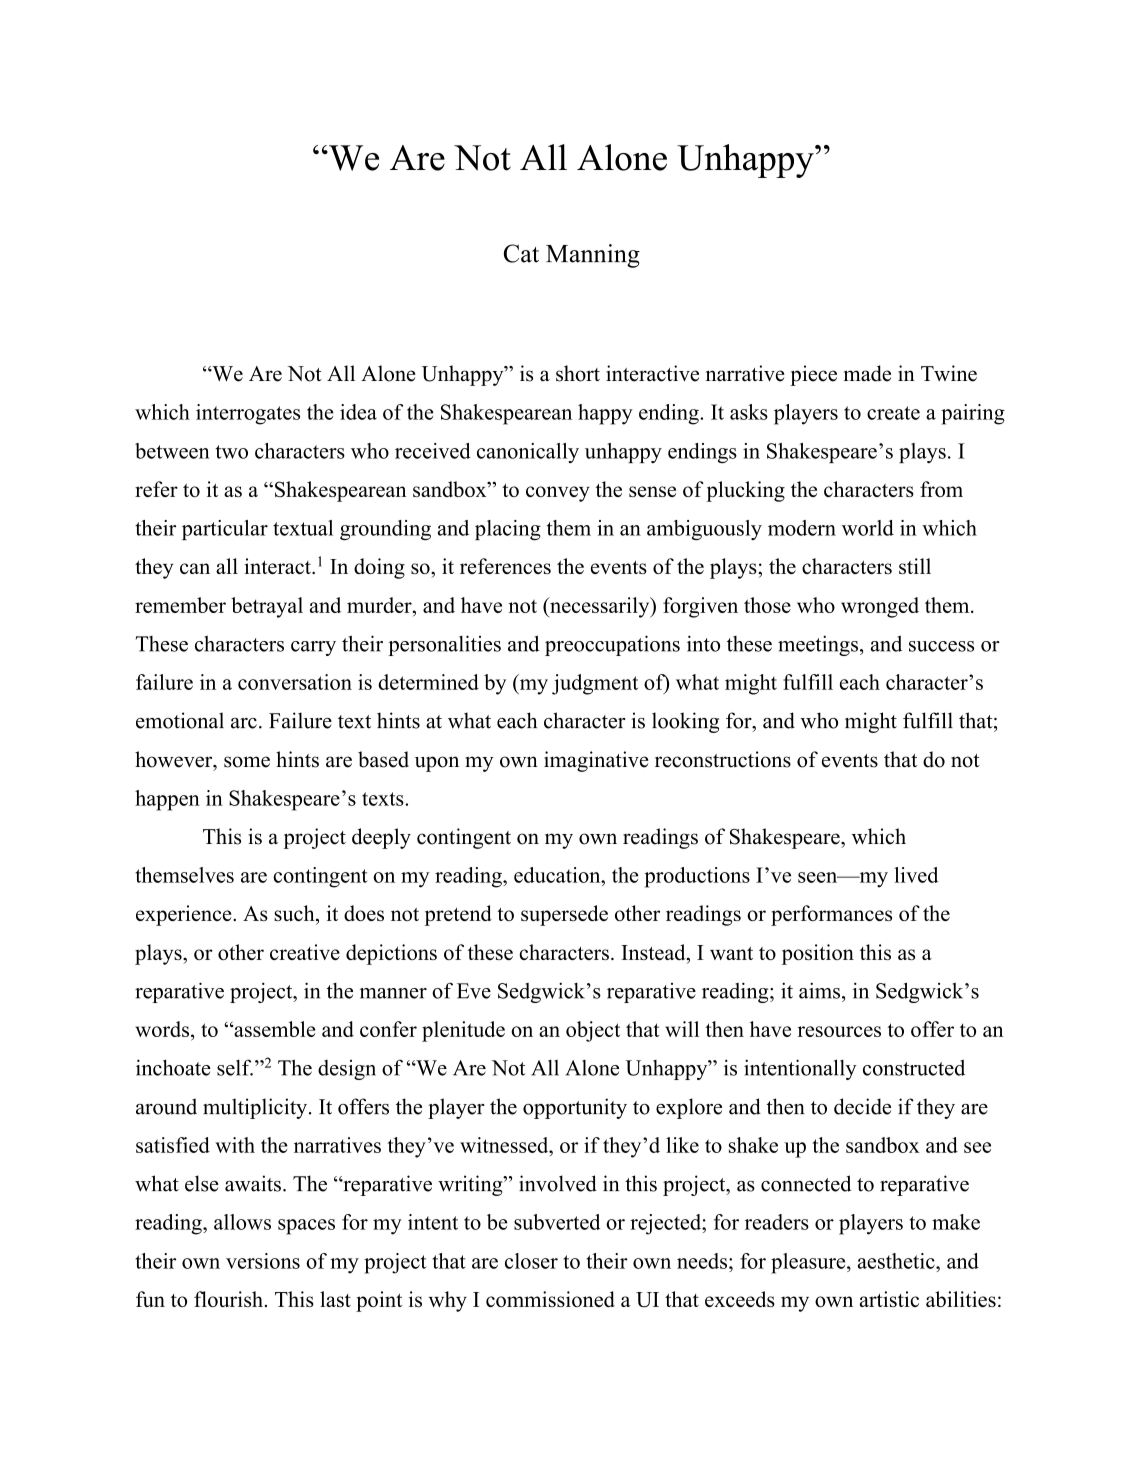 This image has height=1476, width=1141. I want to click on made, so click(867, 373).
